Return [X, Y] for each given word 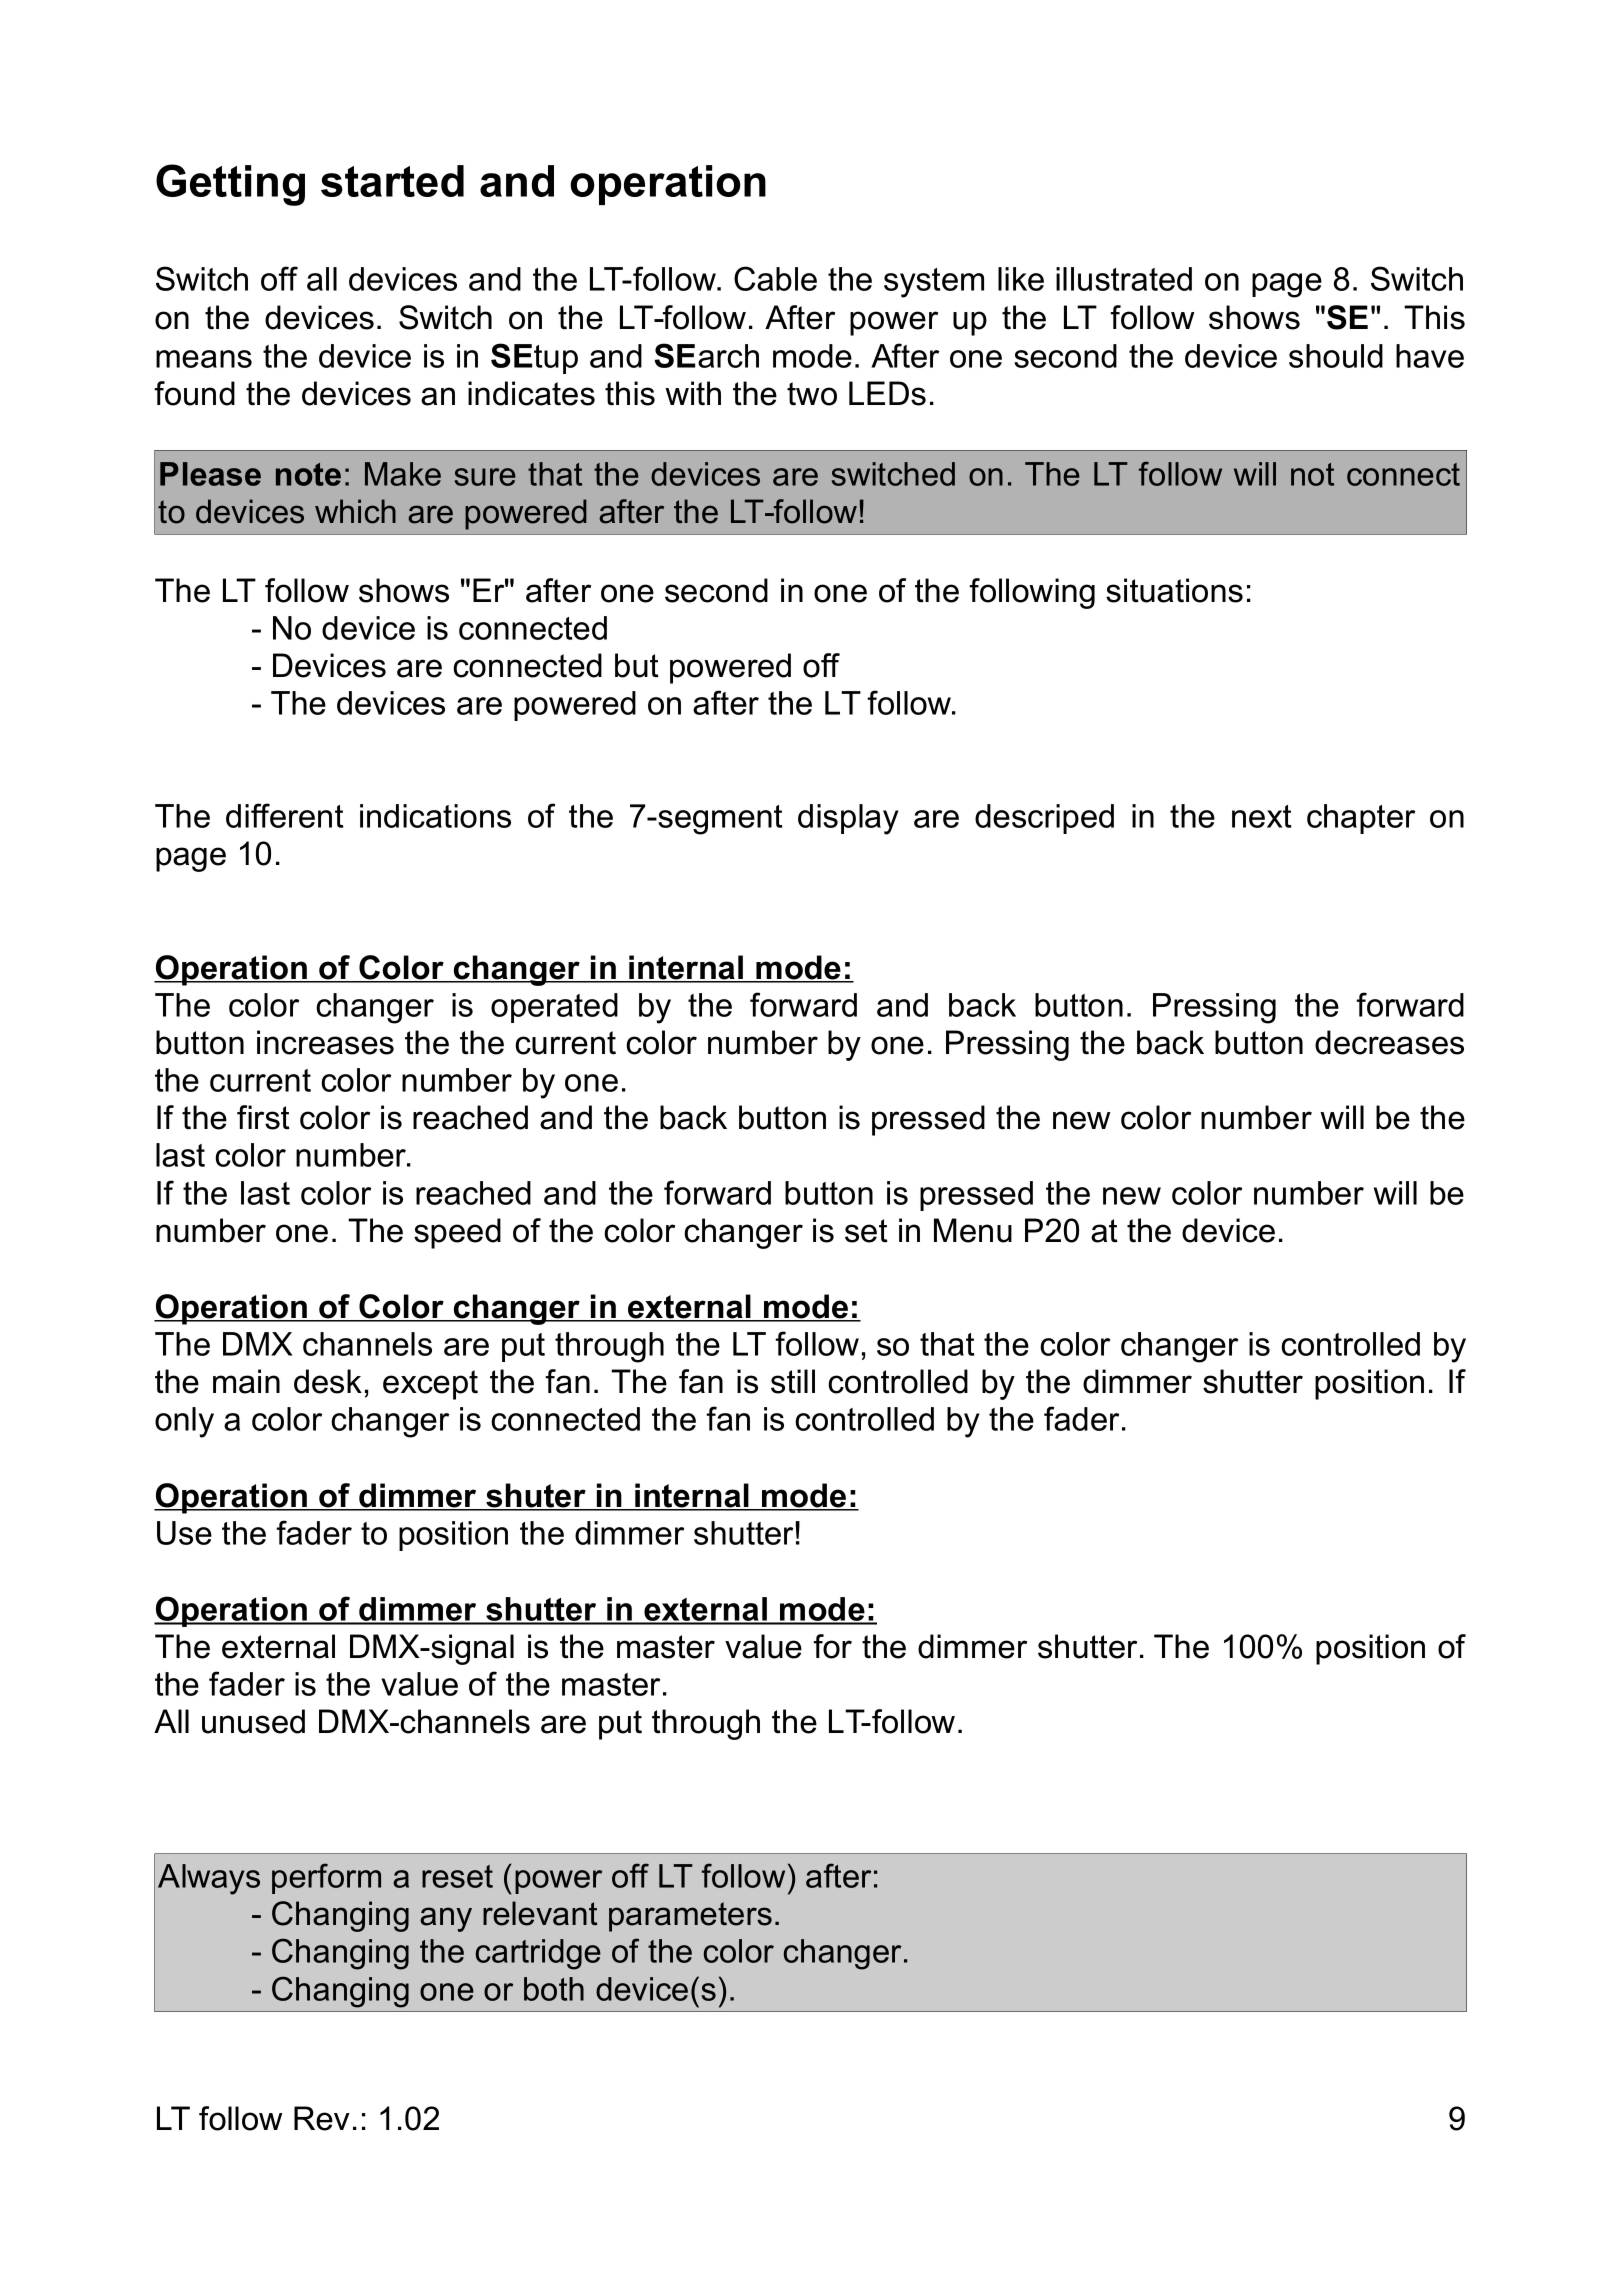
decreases [1389, 1042]
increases [325, 1042]
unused [253, 1721]
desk [328, 1381]
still [793, 1381]
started [392, 181]
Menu [973, 1230]
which [355, 511]
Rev [322, 2118]
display [848, 819]
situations [1174, 590]
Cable [775, 278]
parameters [690, 1917]
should [1336, 356]
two [812, 394]
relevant [540, 1913]
